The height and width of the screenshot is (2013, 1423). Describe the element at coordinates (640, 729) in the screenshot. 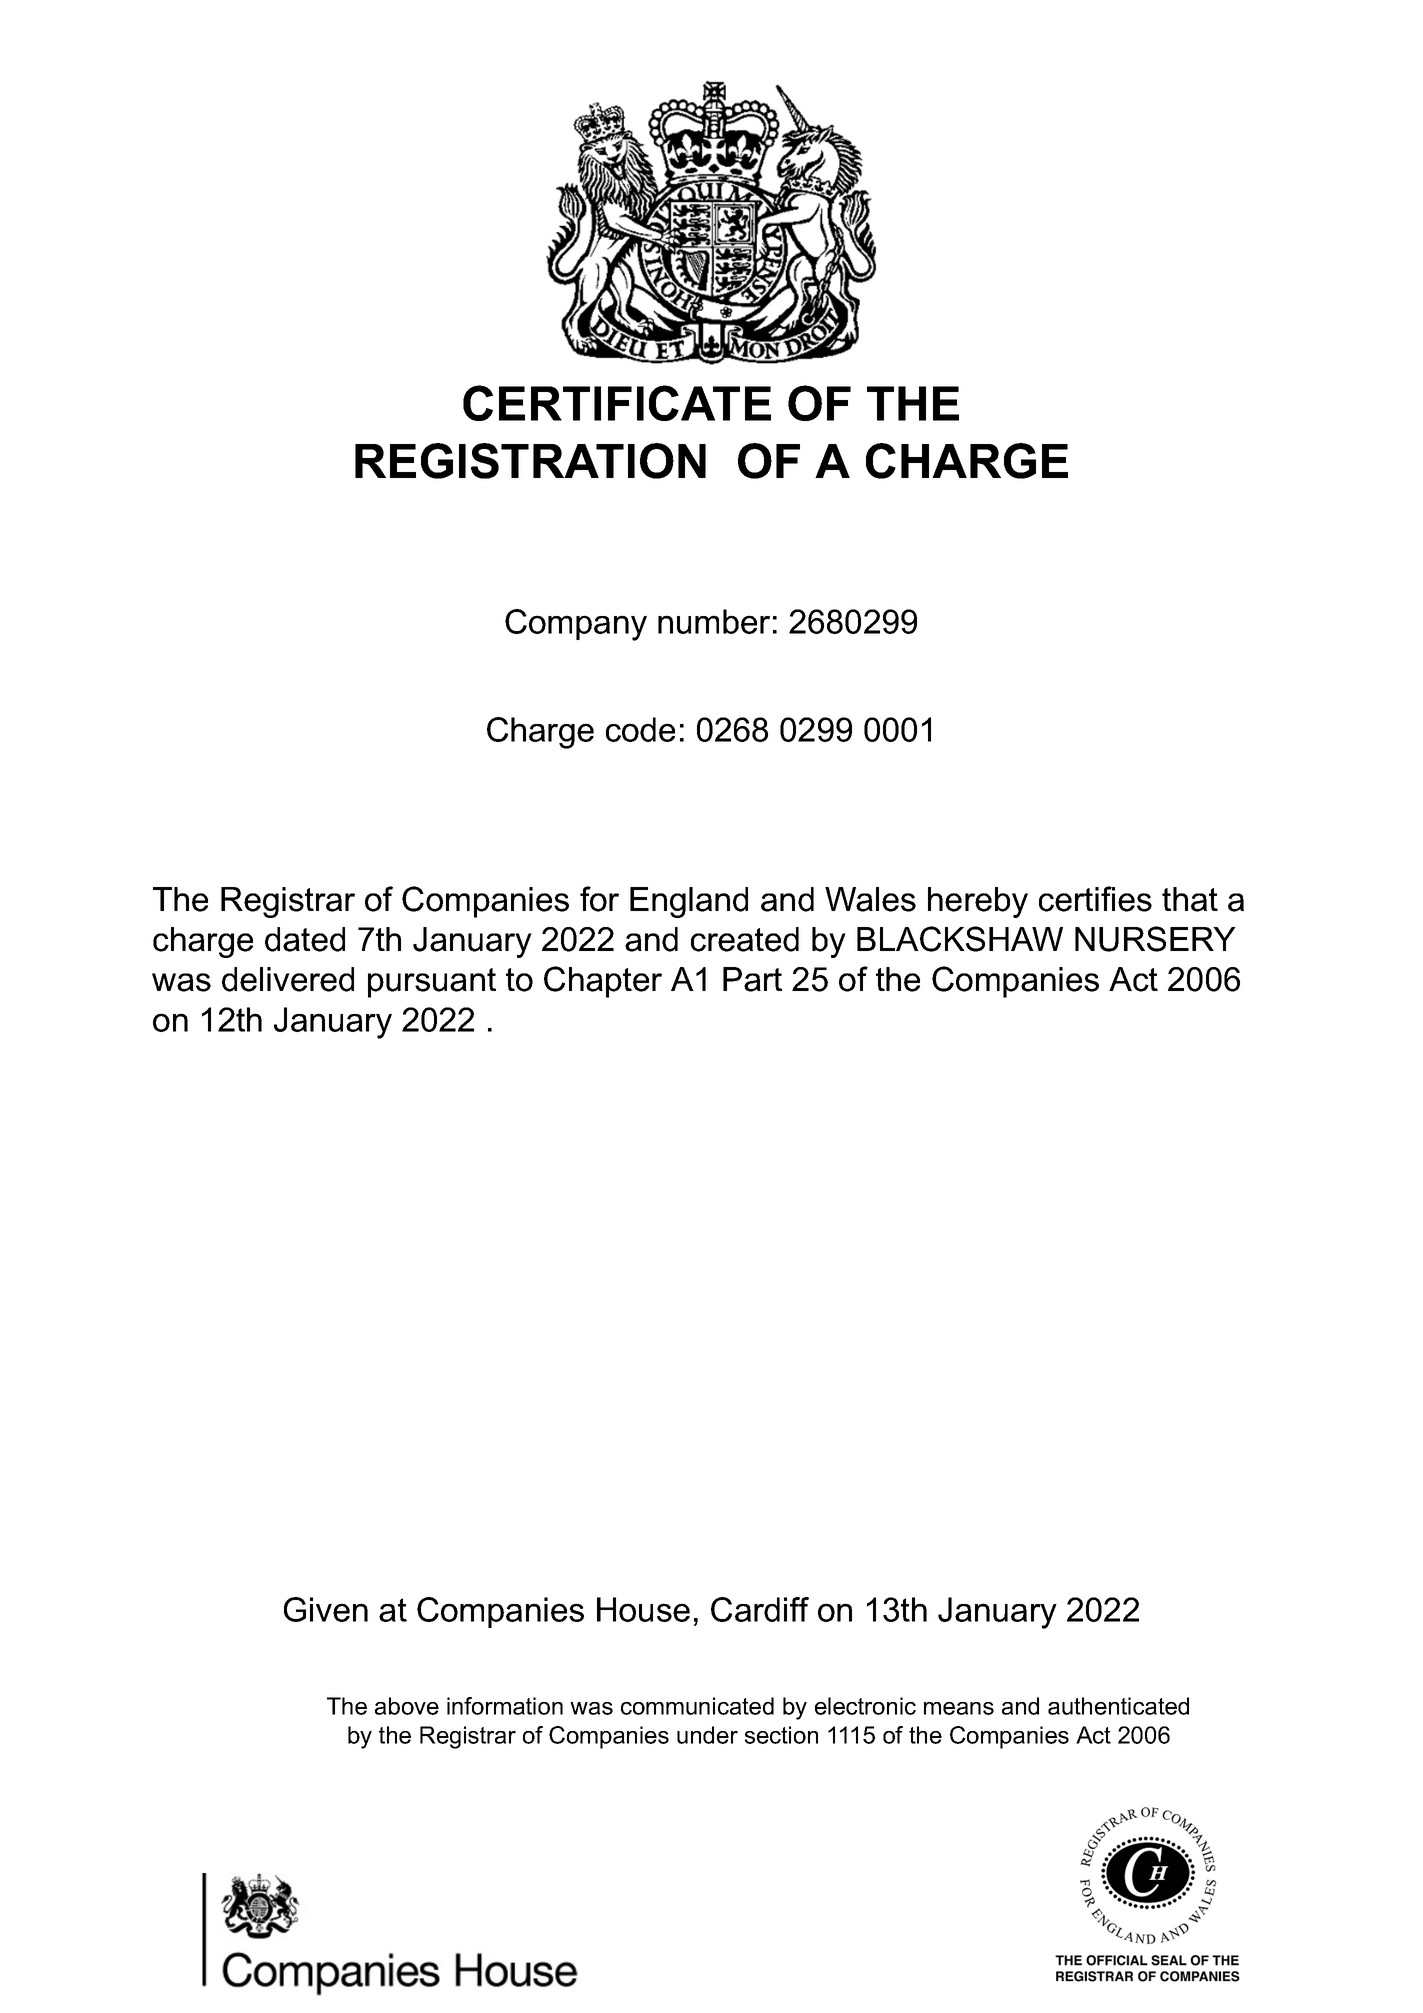

I see `code` at that location.
